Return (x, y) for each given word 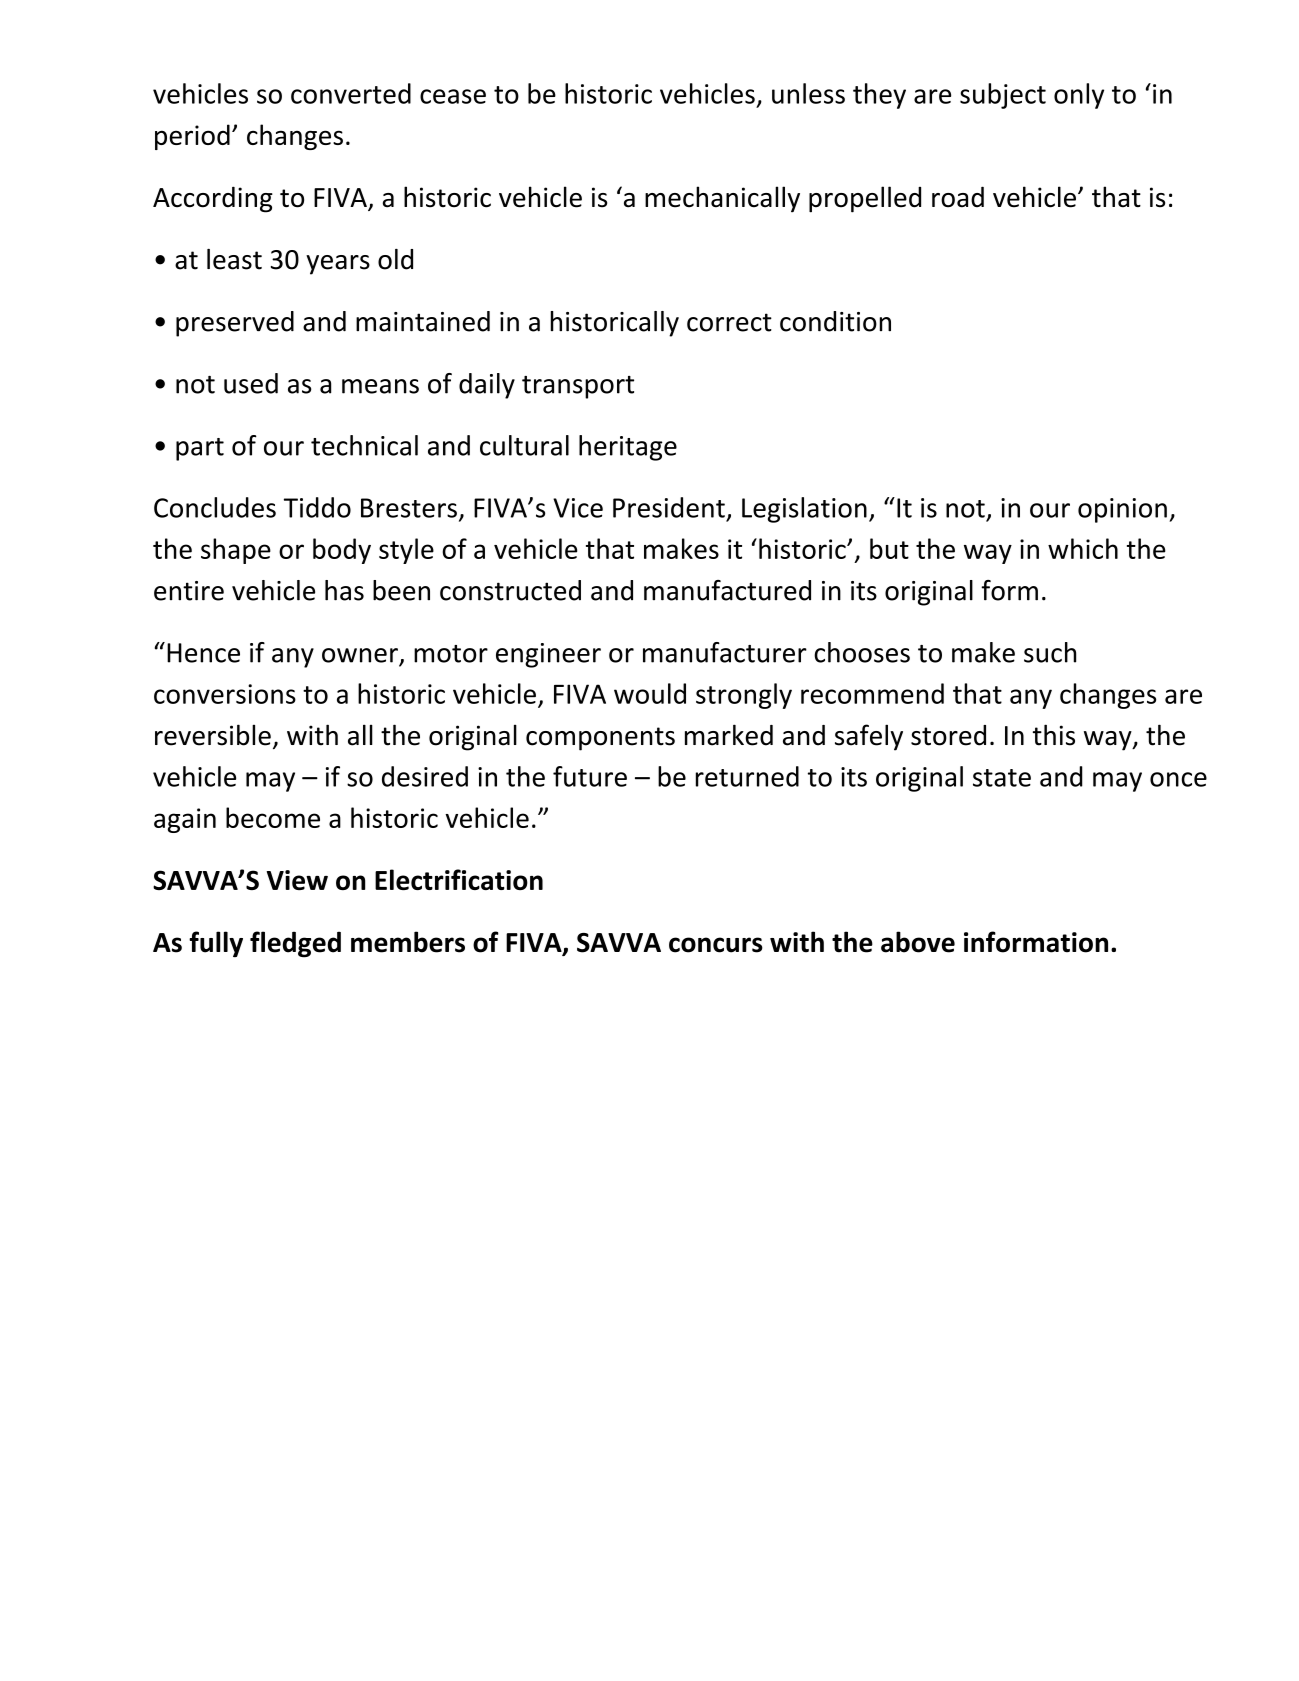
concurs (716, 945)
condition (835, 321)
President (669, 507)
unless (808, 93)
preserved (235, 324)
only (1079, 96)
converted (351, 93)
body (342, 551)
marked (729, 735)
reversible (213, 735)
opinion (1122, 510)
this (1054, 735)
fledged (295, 944)
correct (729, 322)
